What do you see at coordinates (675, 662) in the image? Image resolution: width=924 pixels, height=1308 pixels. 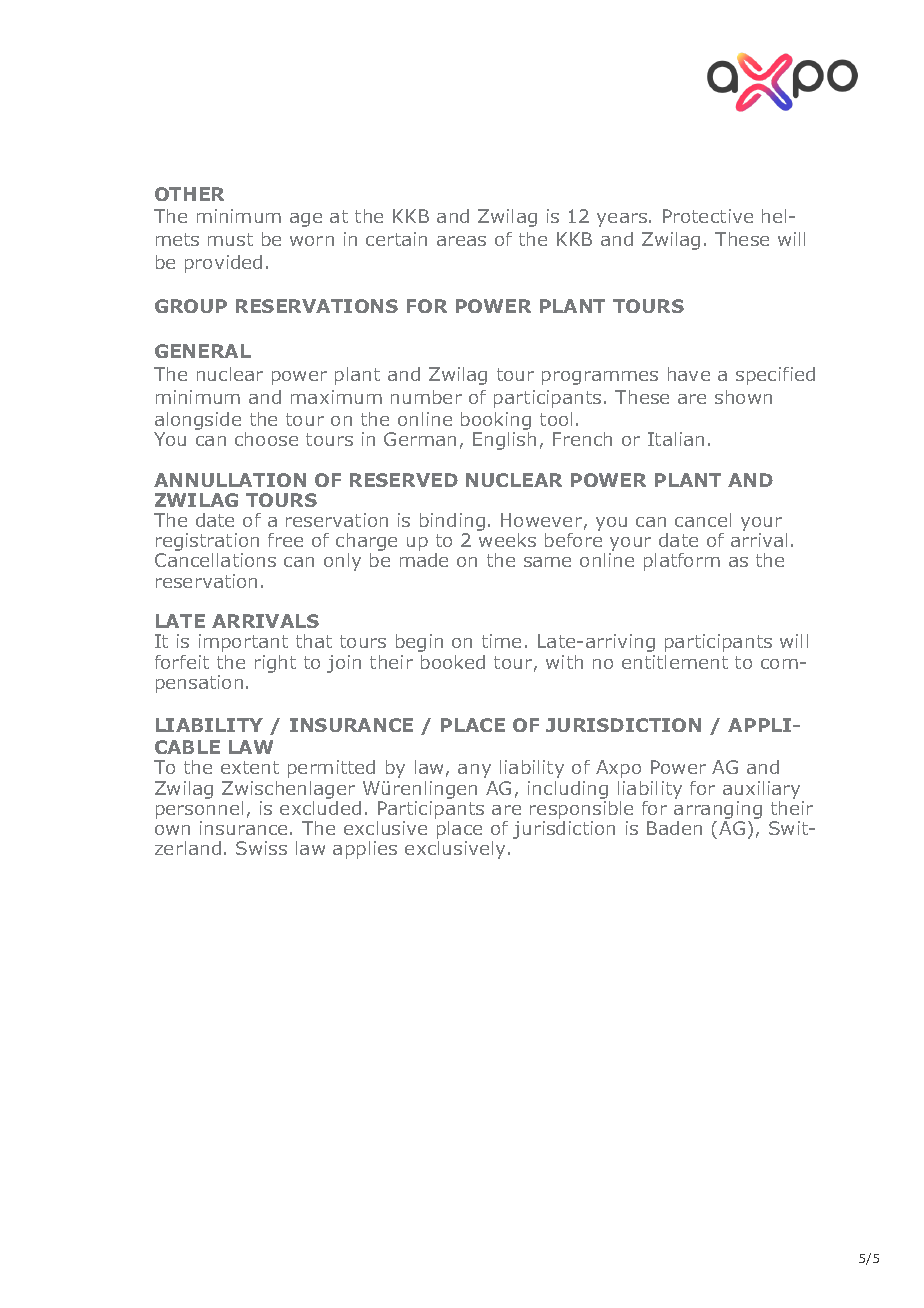 I see `entitlement` at bounding box center [675, 662].
